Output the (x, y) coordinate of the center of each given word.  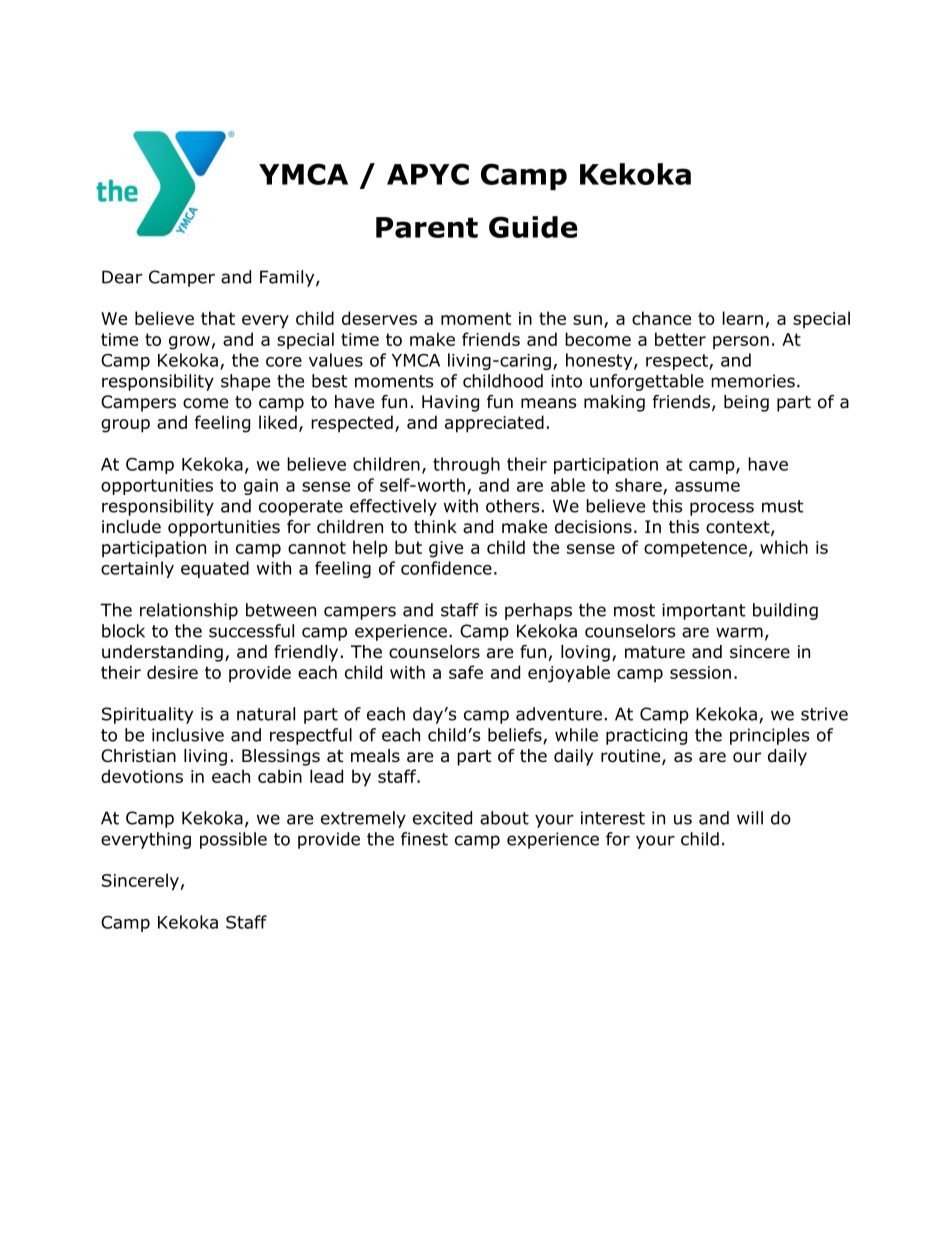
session (700, 672)
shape (245, 382)
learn (743, 318)
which (784, 547)
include (131, 527)
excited (442, 818)
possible (233, 840)
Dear (122, 277)
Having (450, 403)
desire (172, 672)
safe (466, 672)
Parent (427, 227)
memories (753, 381)
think (435, 526)
